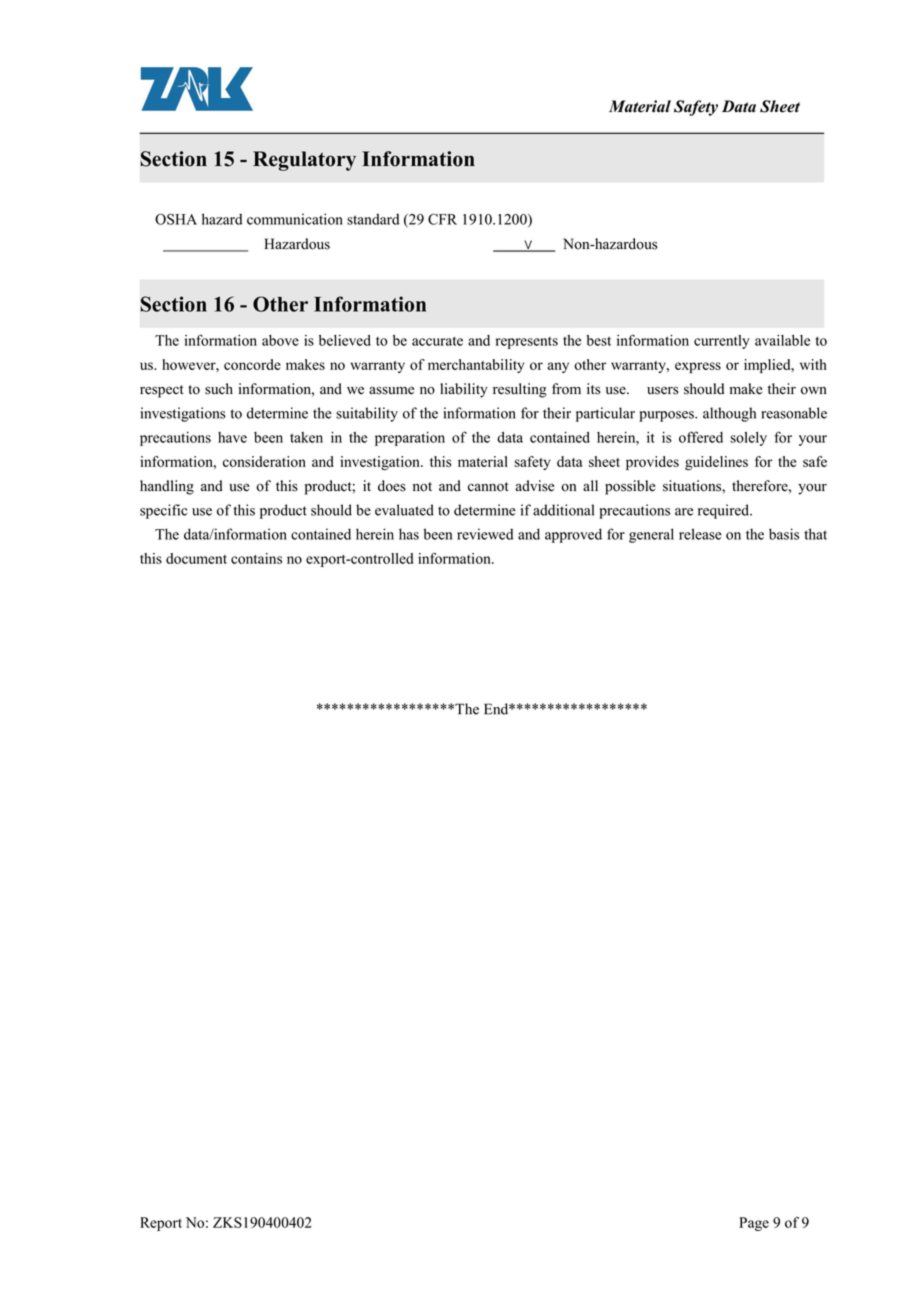 The width and height of the image is (924, 1308). What do you see at coordinates (700, 534) in the image?
I see `release` at bounding box center [700, 534].
